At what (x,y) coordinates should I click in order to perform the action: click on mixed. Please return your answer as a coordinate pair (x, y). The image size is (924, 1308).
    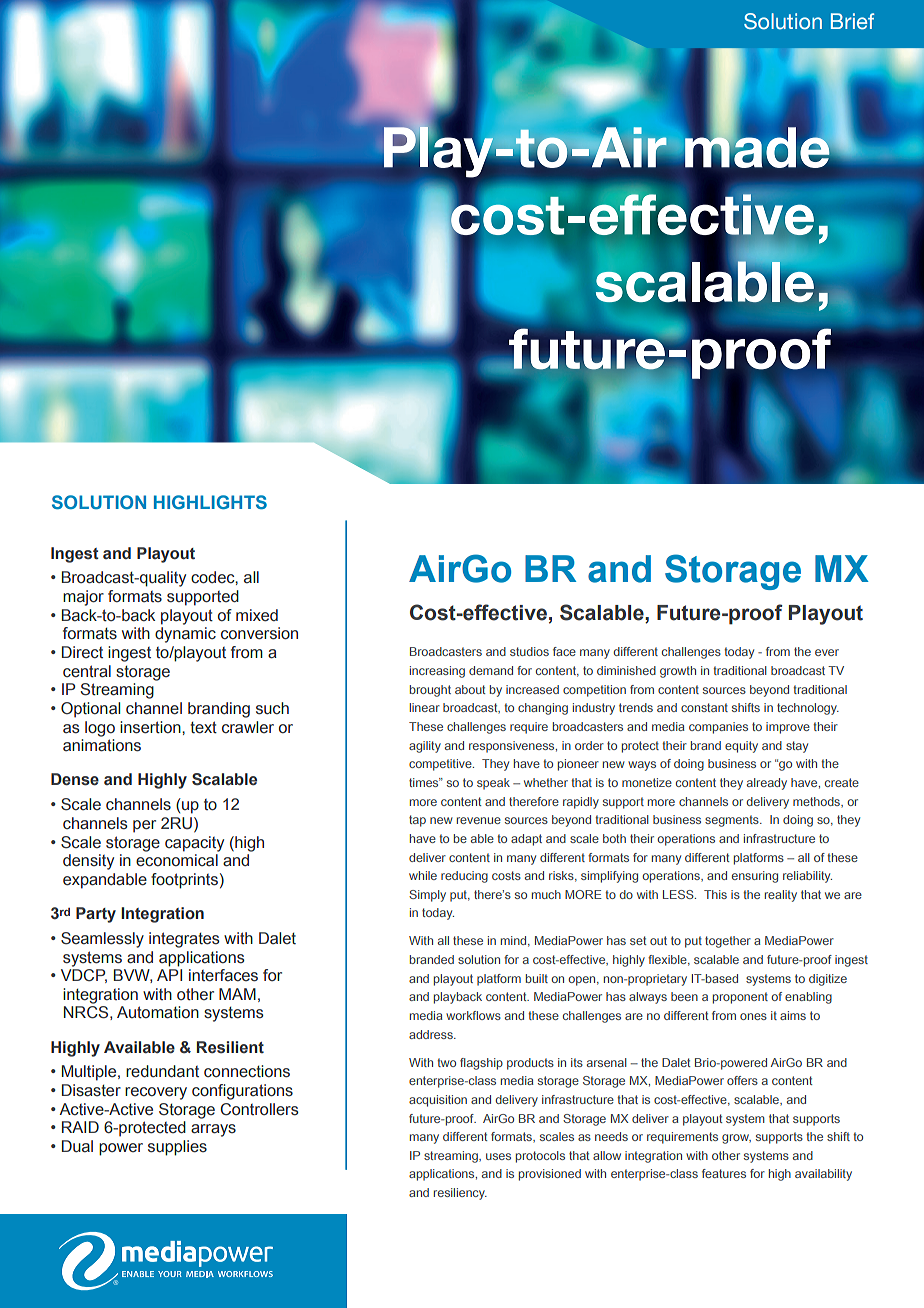
    Looking at the image, I should click on (257, 615).
